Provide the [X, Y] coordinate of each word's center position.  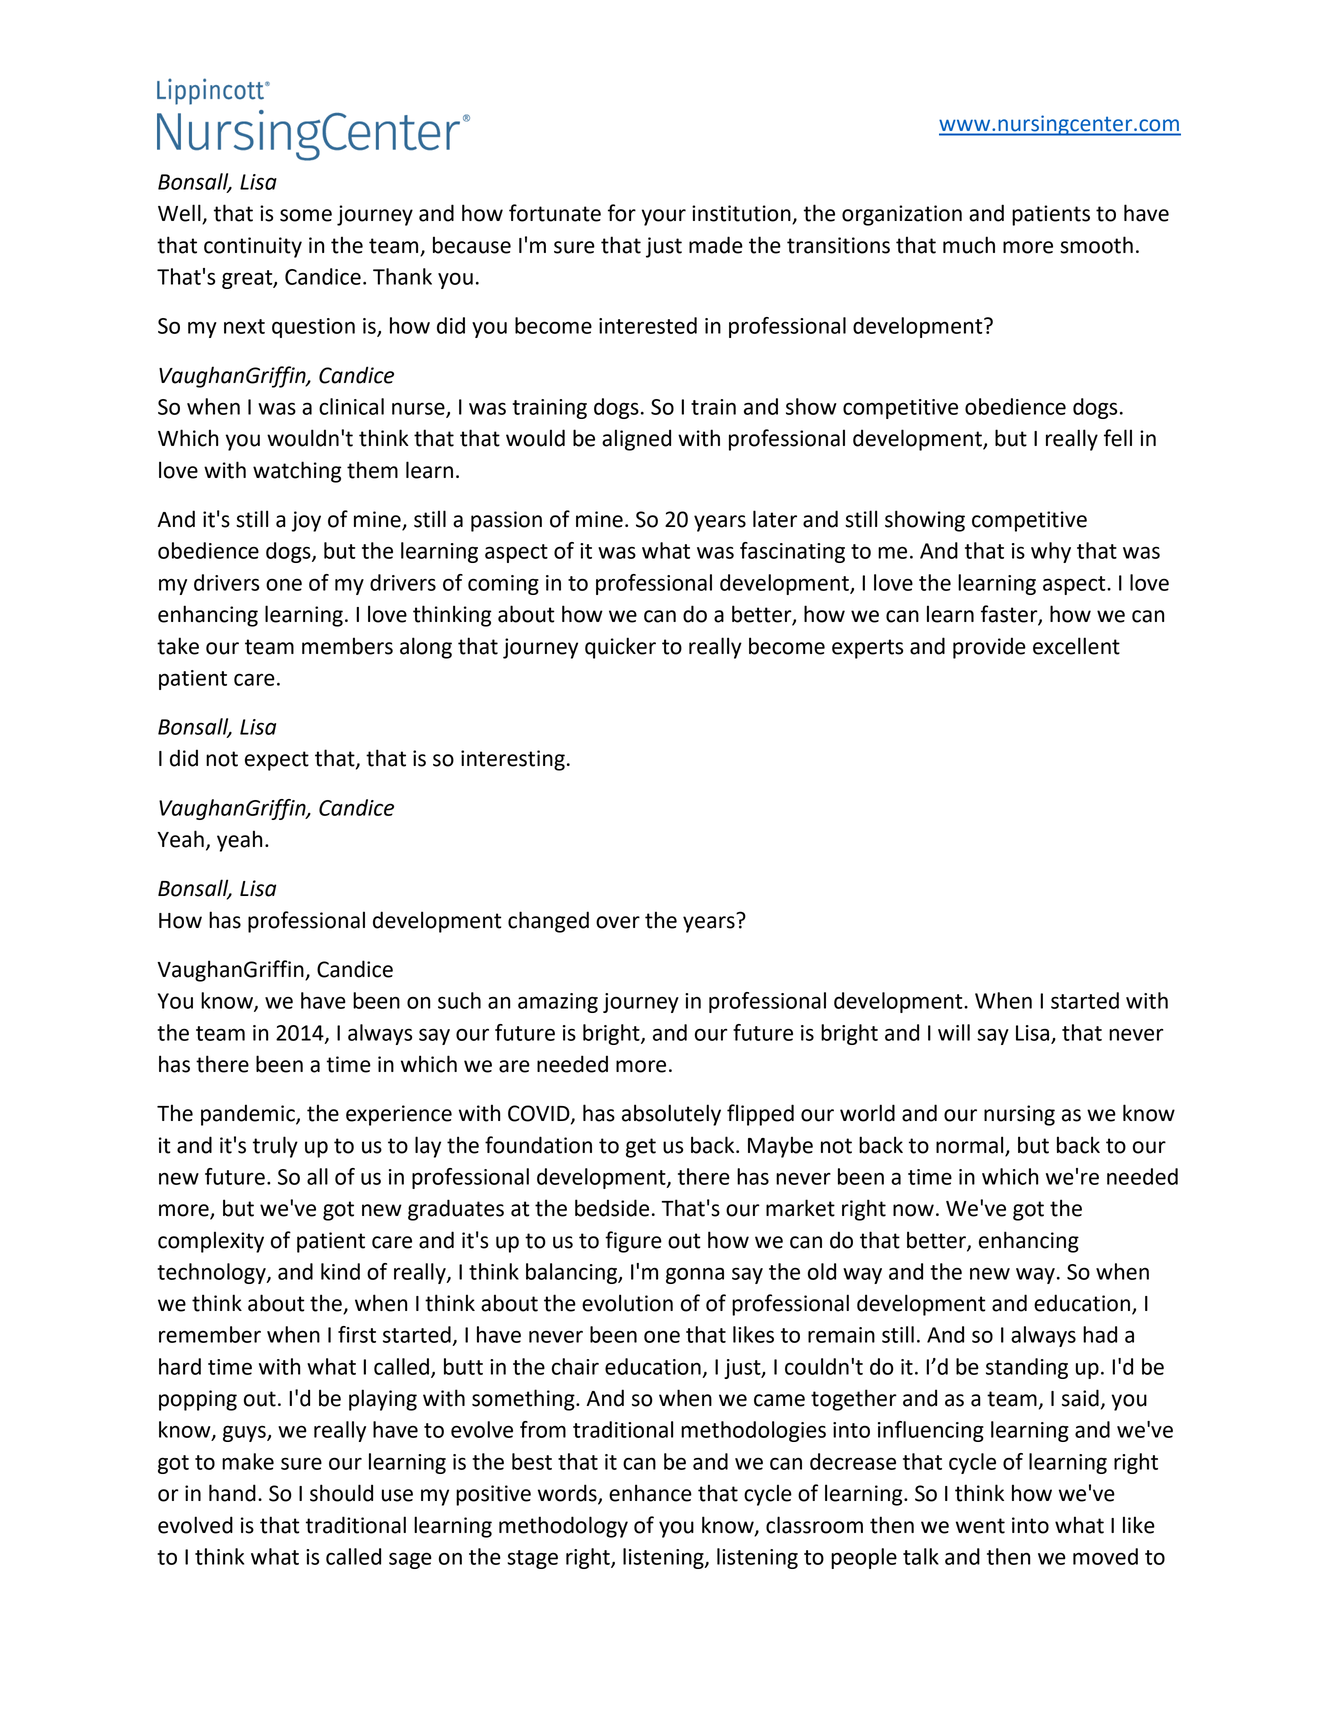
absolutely [671, 1115]
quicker [620, 648]
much [969, 245]
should [341, 1493]
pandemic [249, 1115]
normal [971, 1146]
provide [989, 648]
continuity [253, 247]
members [347, 646]
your [663, 217]
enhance [650, 1493]
